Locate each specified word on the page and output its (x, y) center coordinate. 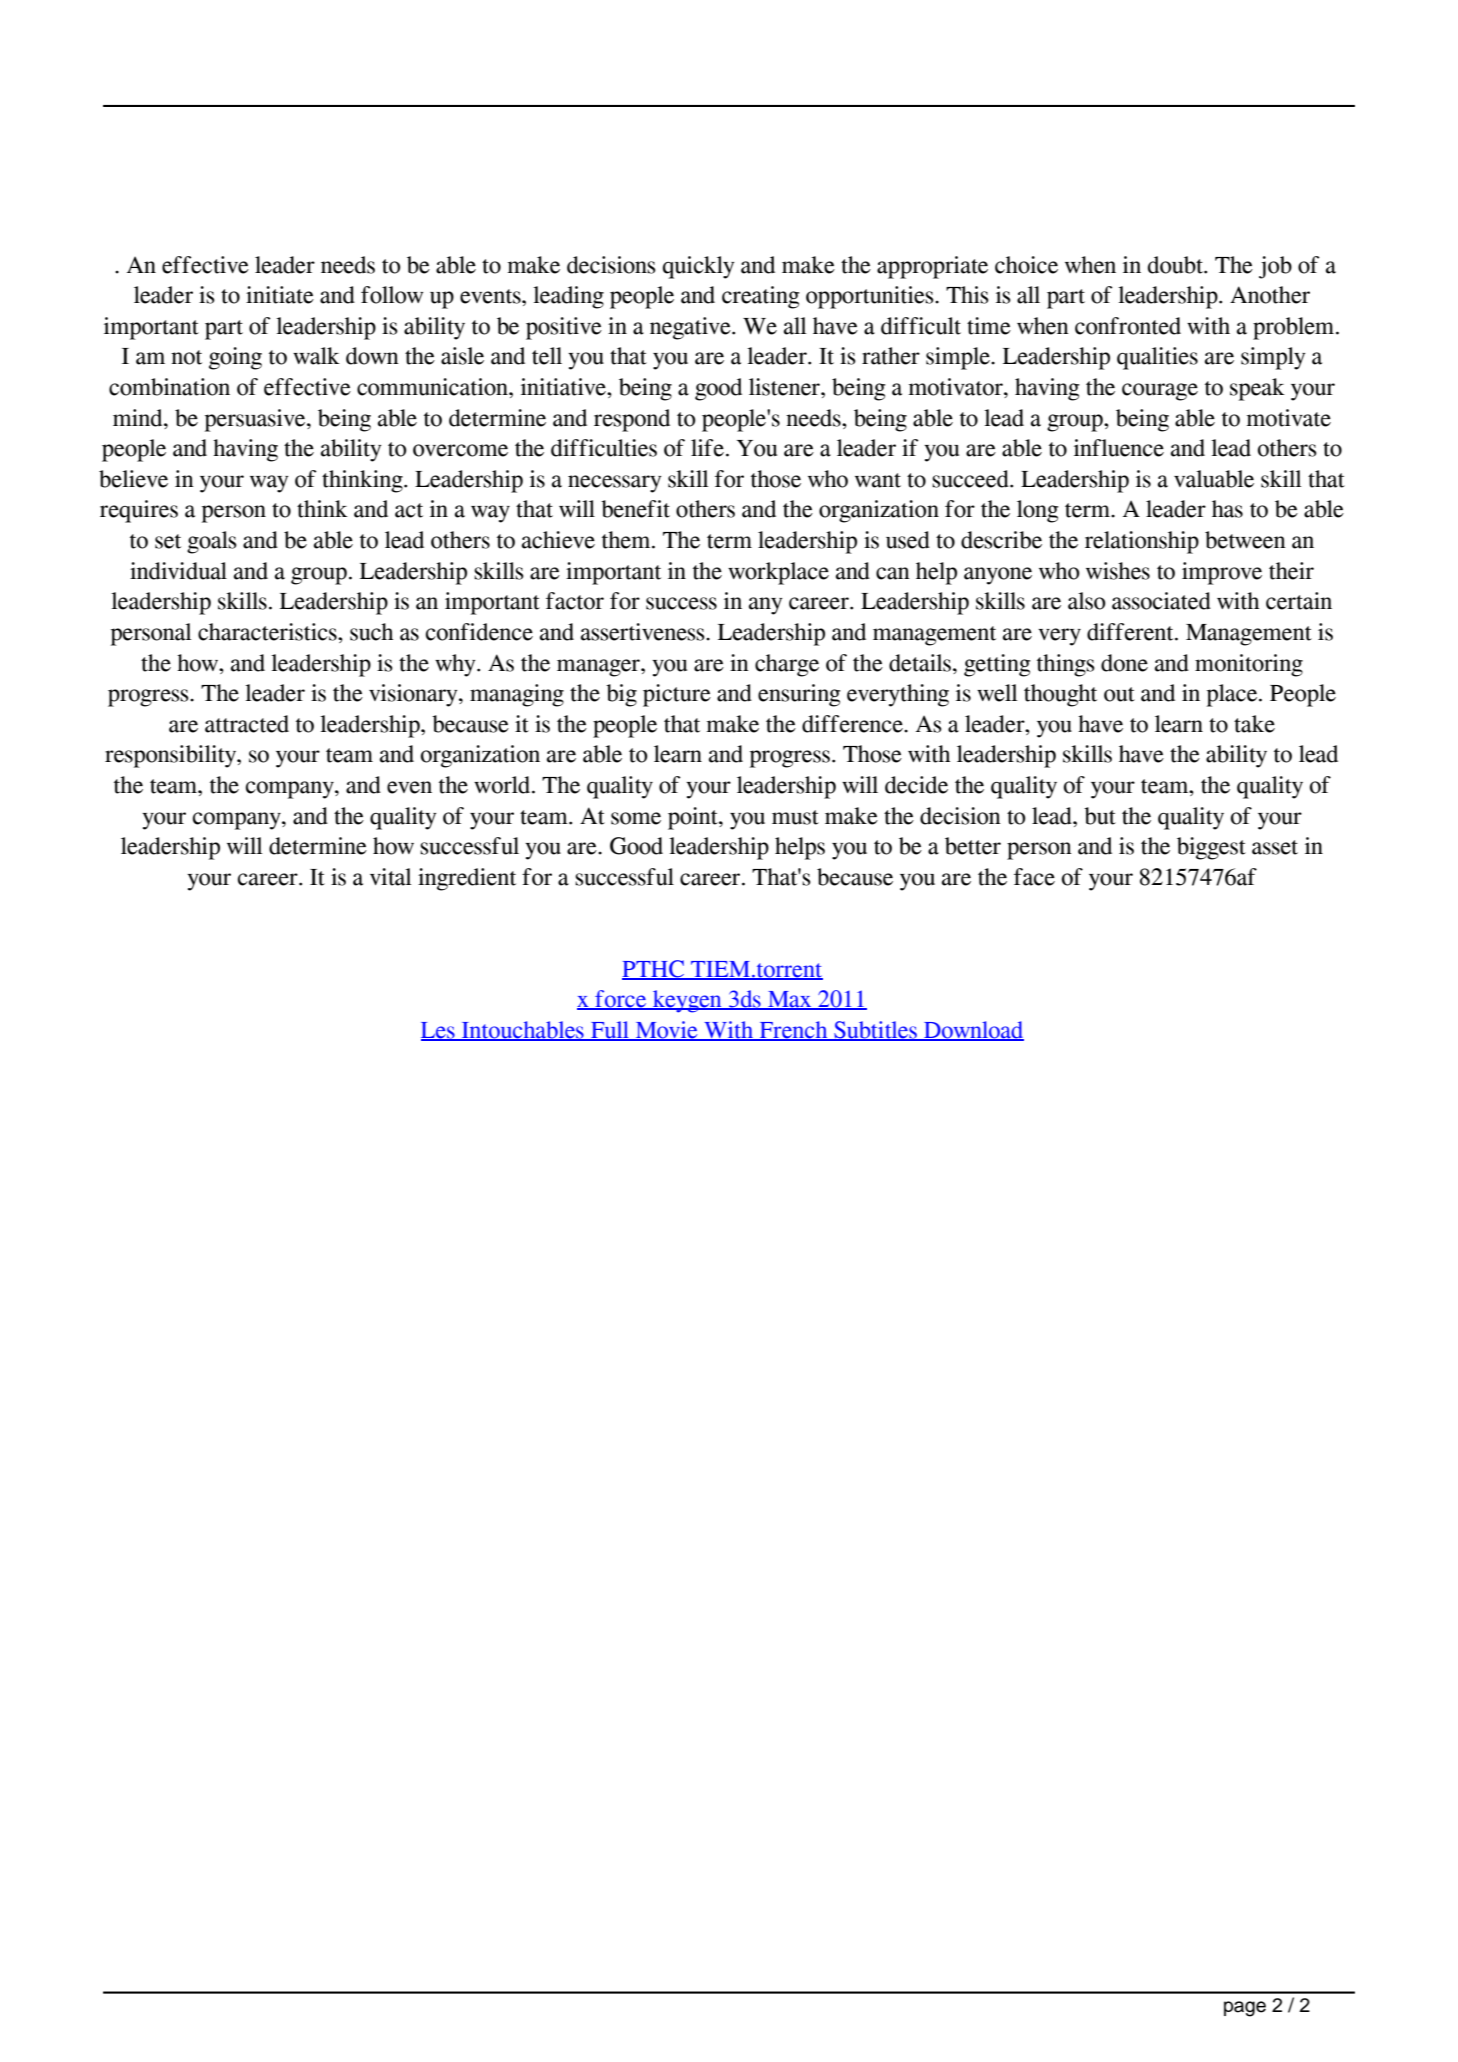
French (793, 1031)
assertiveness (644, 632)
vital (391, 877)
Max (790, 1000)
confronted (1128, 326)
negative (691, 328)
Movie (666, 1031)
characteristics (268, 632)
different (1131, 632)
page (1245, 2009)
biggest (1211, 848)
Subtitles (875, 1031)
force (621, 1000)
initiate (280, 295)
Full (610, 1031)
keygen (687, 1001)
